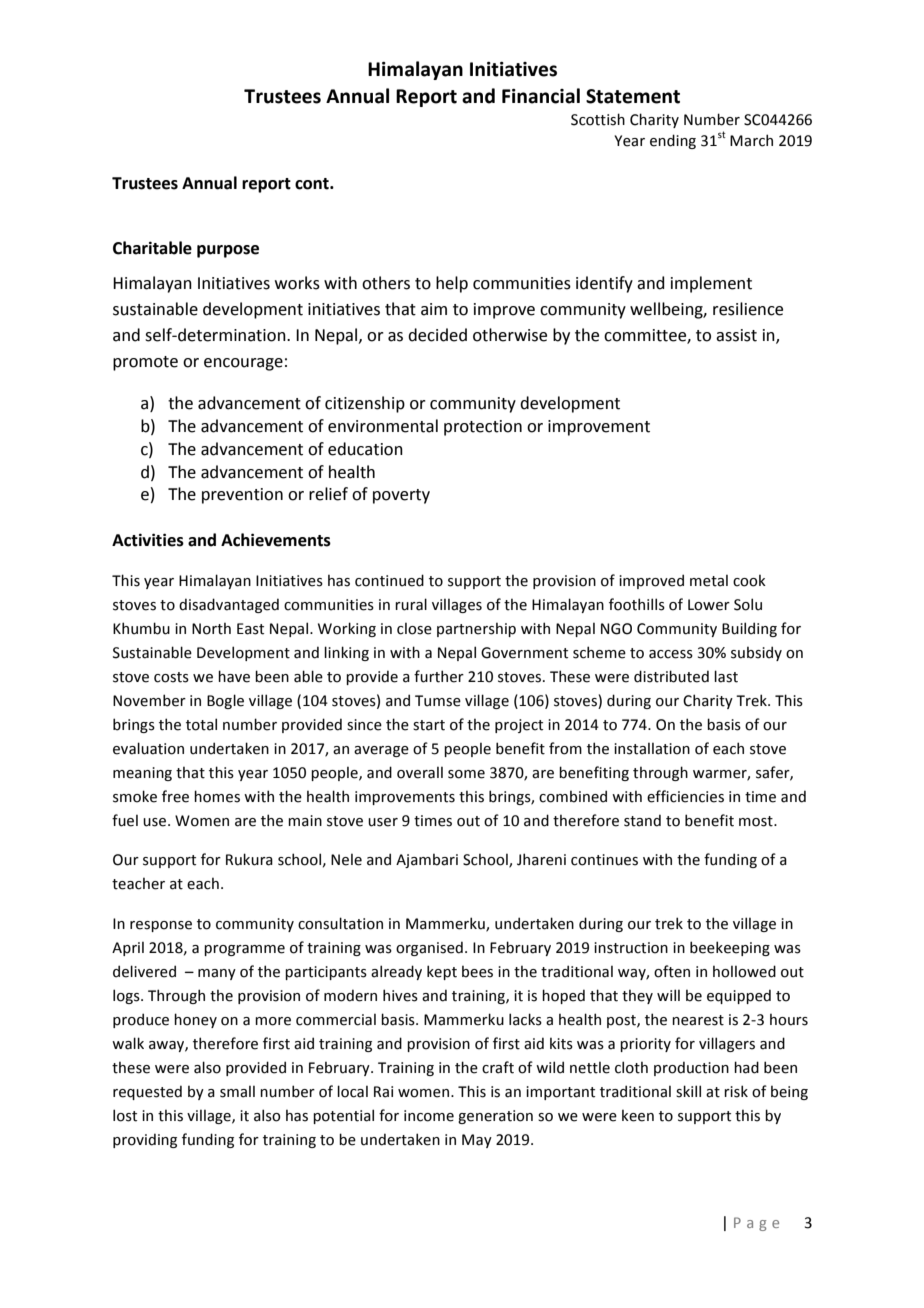 This screenshot has height=1308, width=924. I want to click on May, so click(477, 1141).
